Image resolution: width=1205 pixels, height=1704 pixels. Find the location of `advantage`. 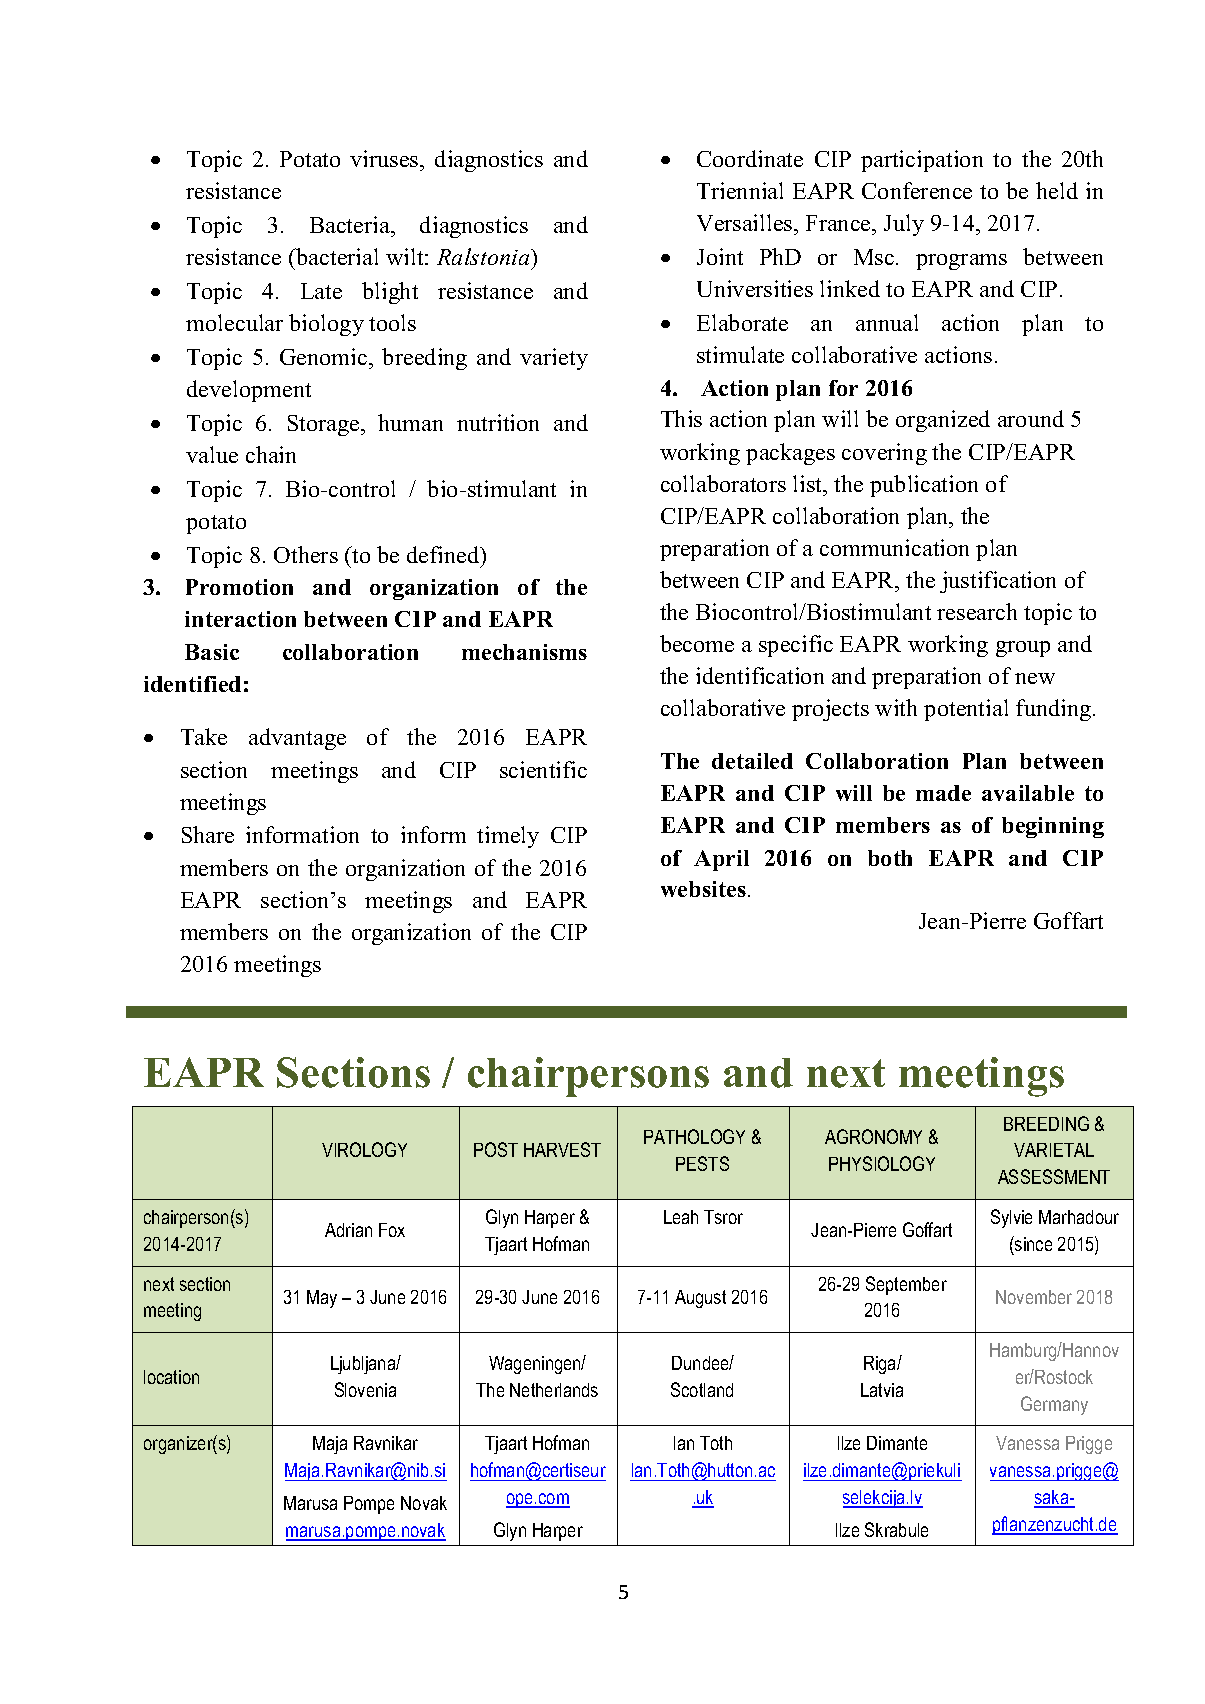

advantage is located at coordinates (297, 739).
